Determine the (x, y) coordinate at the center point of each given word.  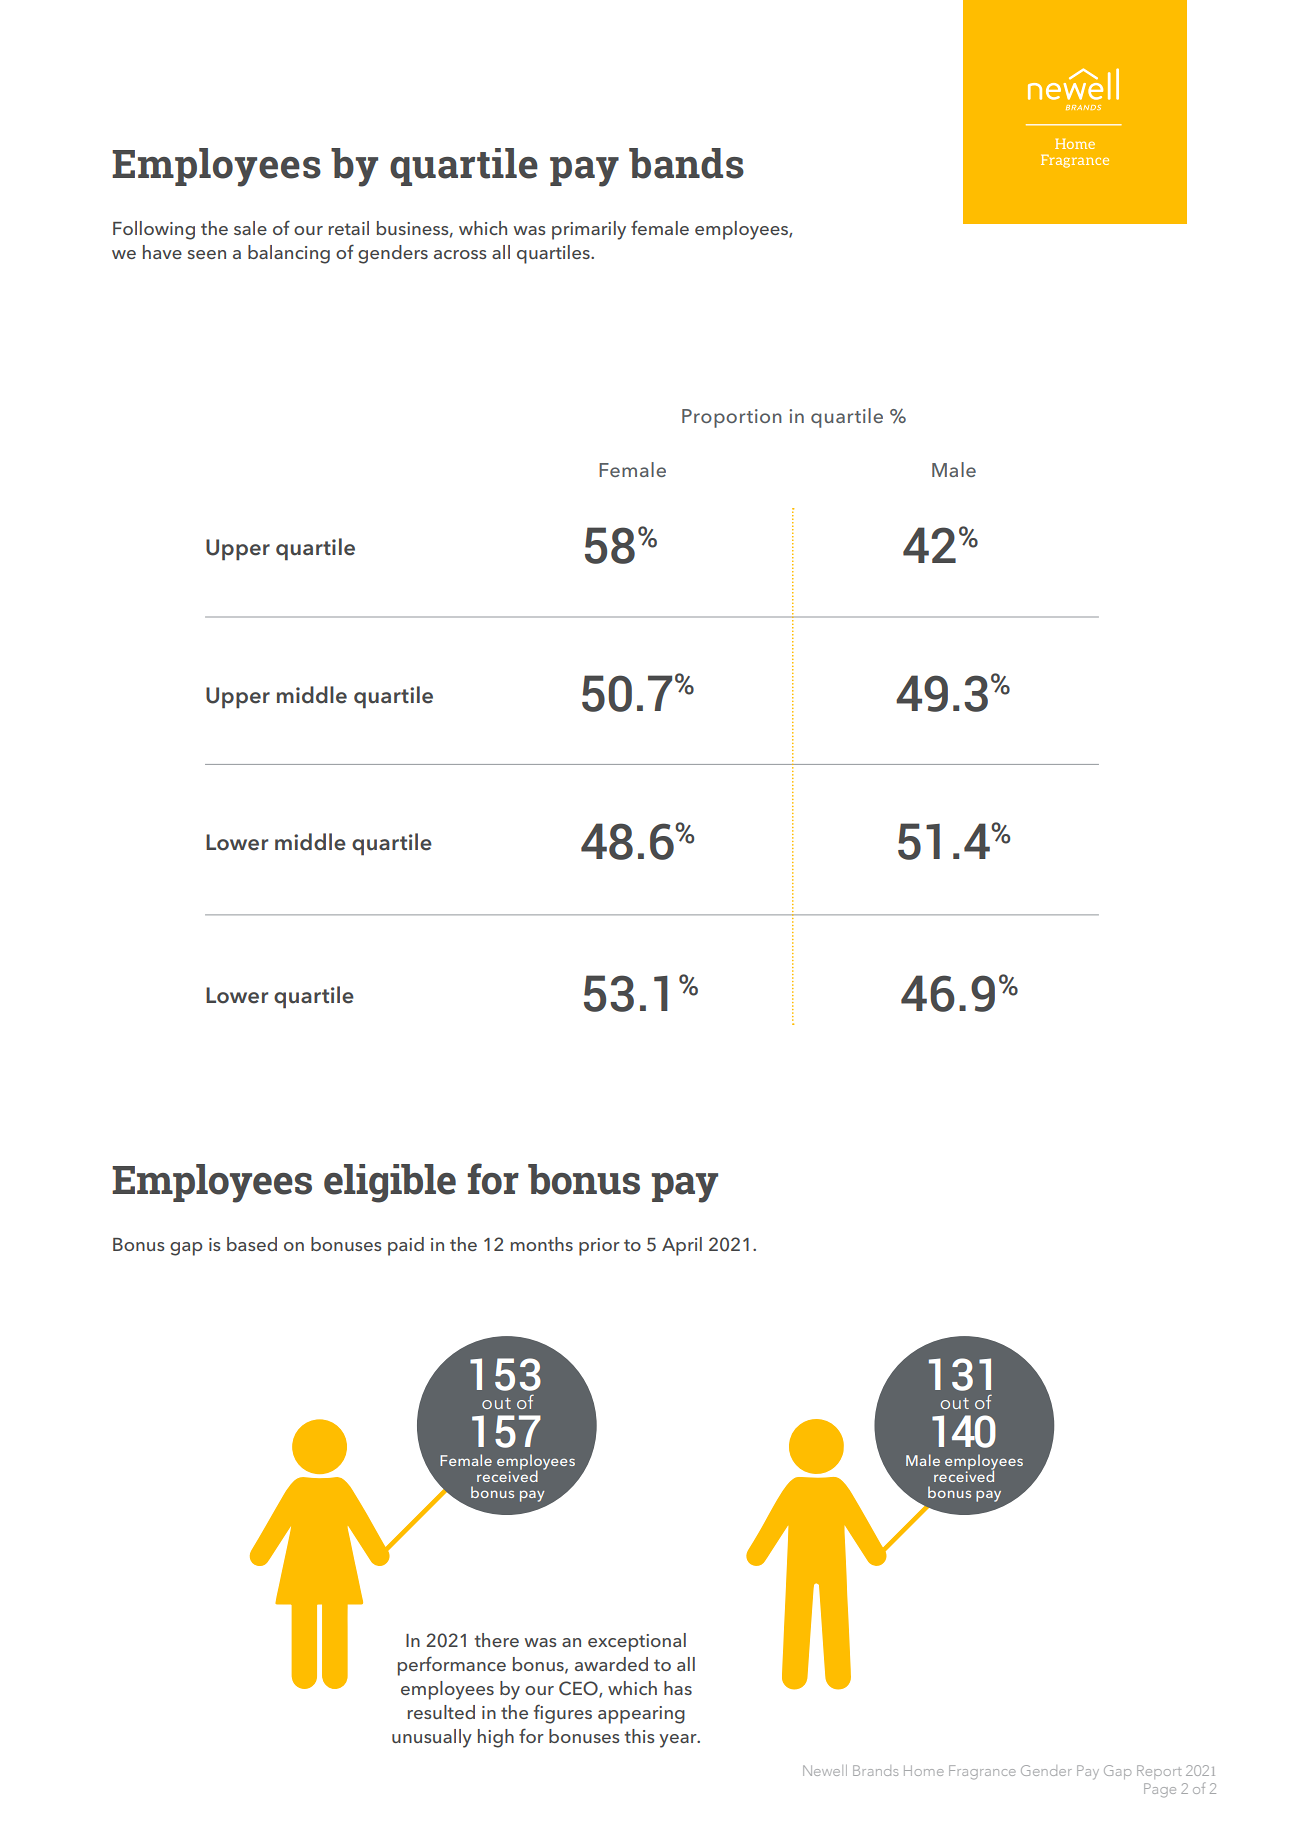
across (460, 254)
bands (686, 163)
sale (250, 228)
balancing (289, 254)
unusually (432, 1738)
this (639, 1736)
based (252, 1244)
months (542, 1244)
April (682, 1246)
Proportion (732, 418)
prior (599, 1247)
